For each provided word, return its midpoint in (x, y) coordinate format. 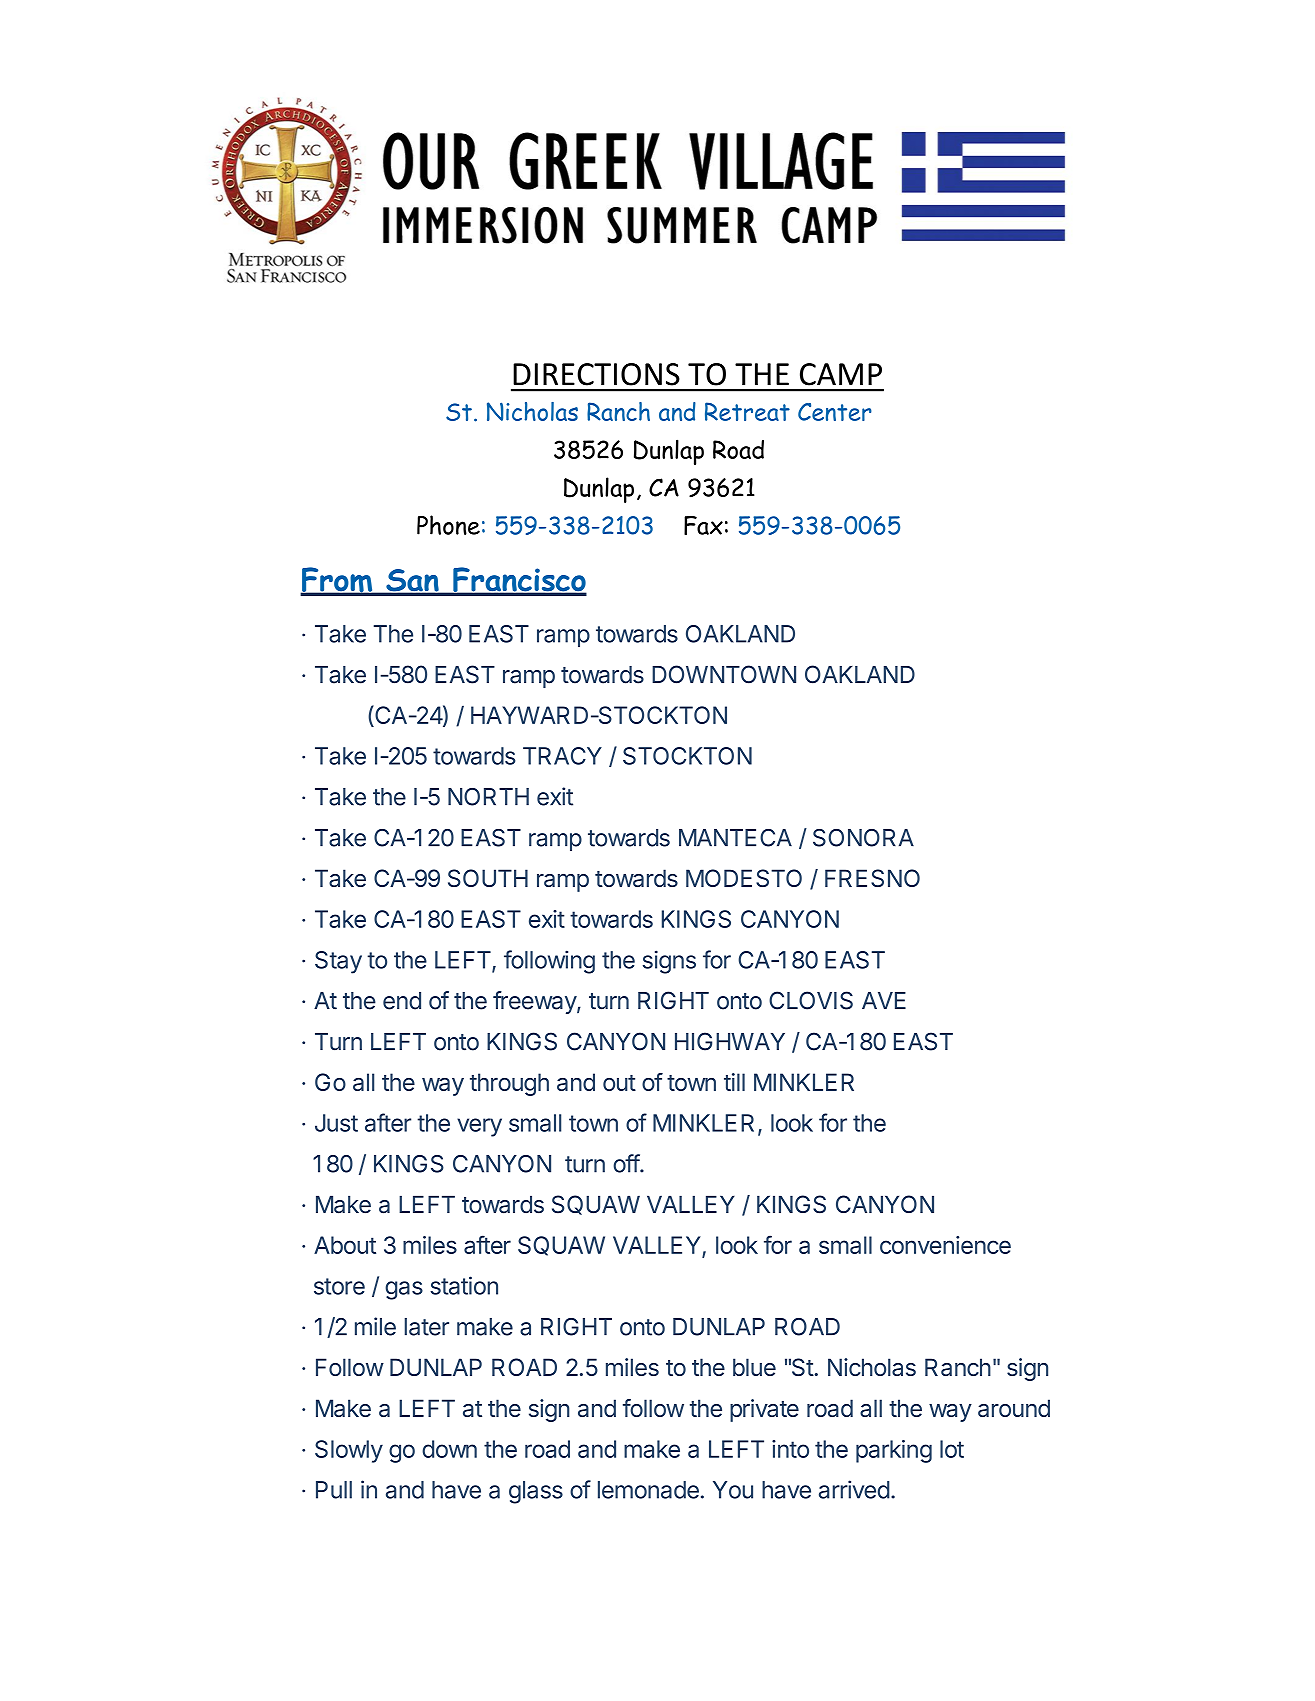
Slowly (349, 1451)
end (402, 1001)
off (627, 1163)
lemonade (648, 1490)
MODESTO (744, 878)
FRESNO (872, 878)
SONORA (863, 838)
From (337, 581)
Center (835, 412)
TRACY (562, 756)
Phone (448, 525)
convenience (945, 1245)
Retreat (747, 411)
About (345, 1245)
